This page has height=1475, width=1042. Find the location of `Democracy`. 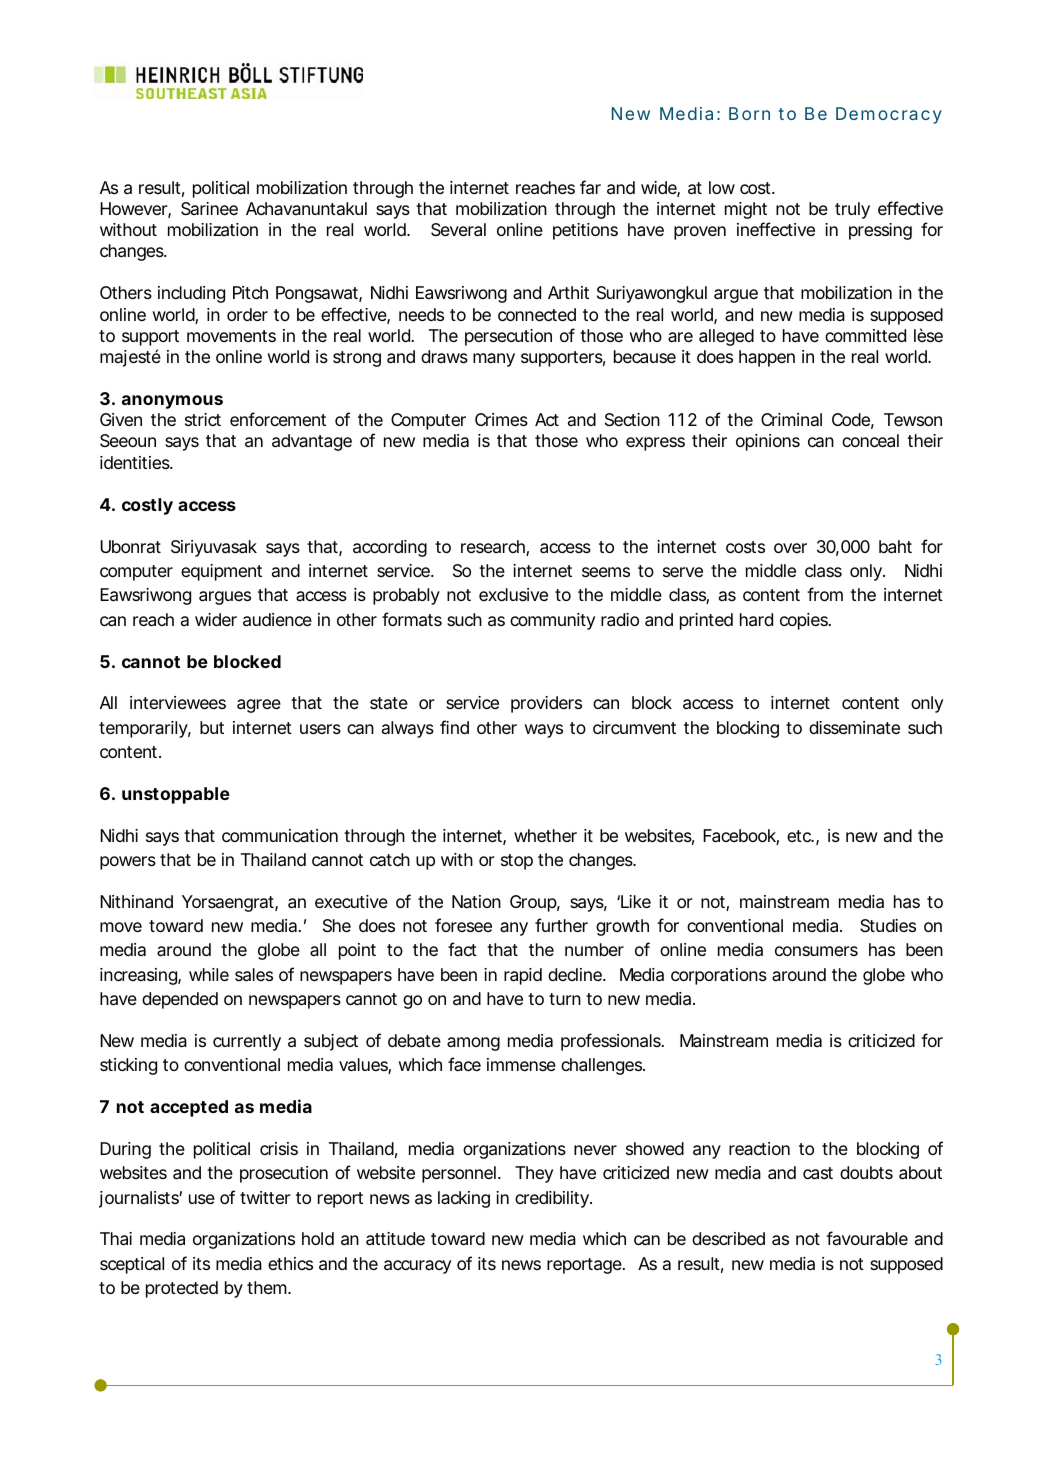

Democracy is located at coordinates (889, 115).
